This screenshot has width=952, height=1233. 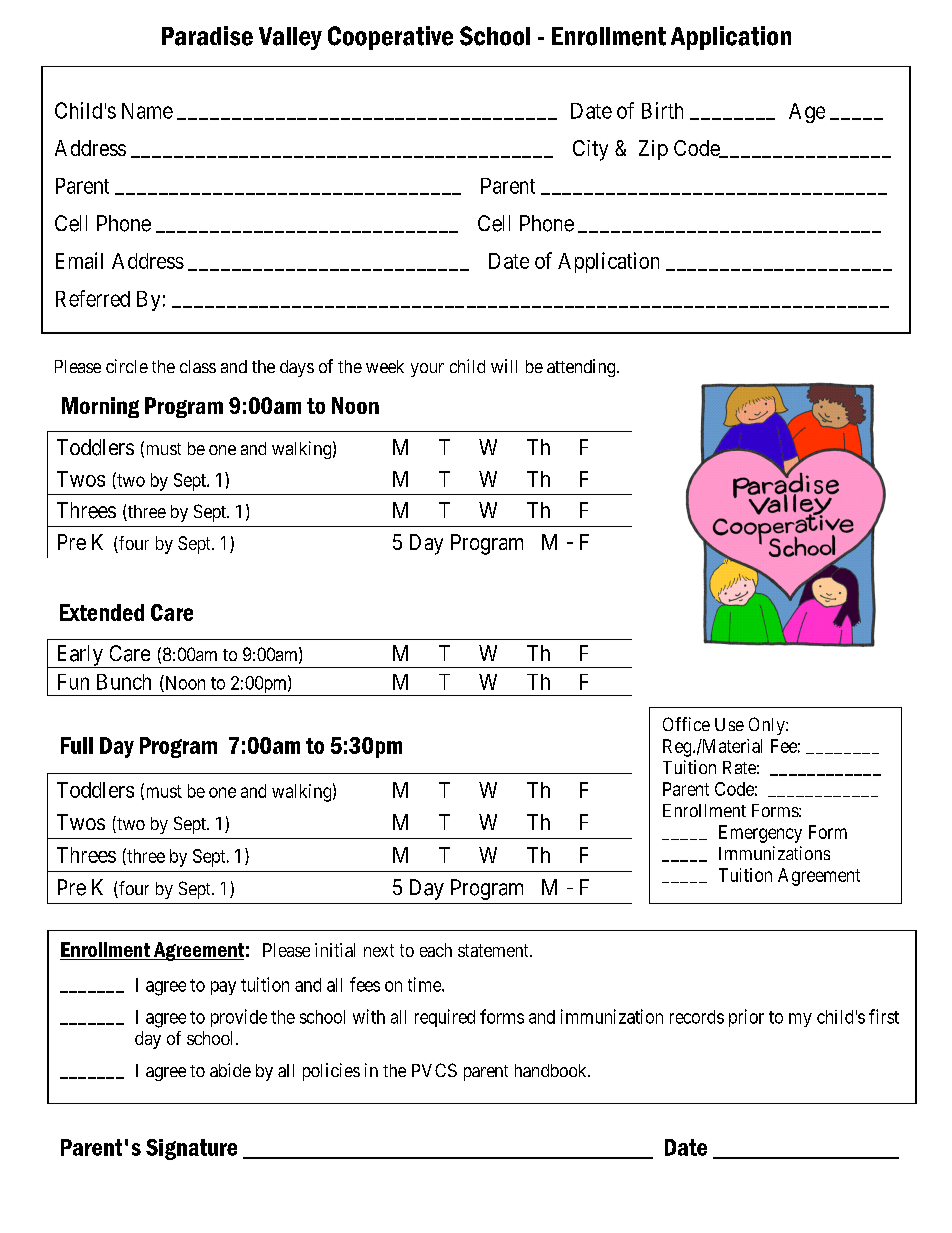 I want to click on Full, so click(x=77, y=745).
